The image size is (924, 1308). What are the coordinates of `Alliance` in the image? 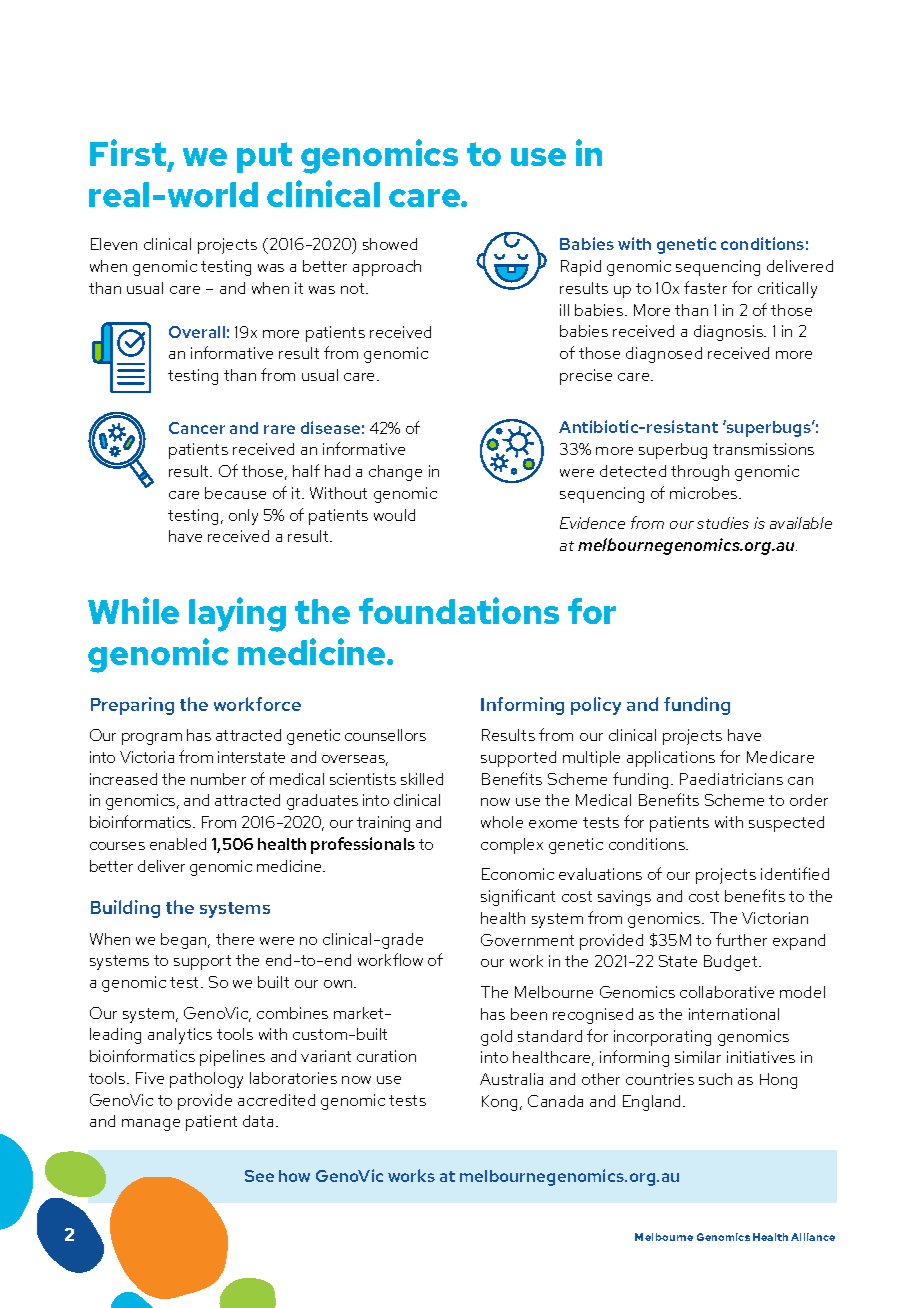 It's located at (813, 1237).
